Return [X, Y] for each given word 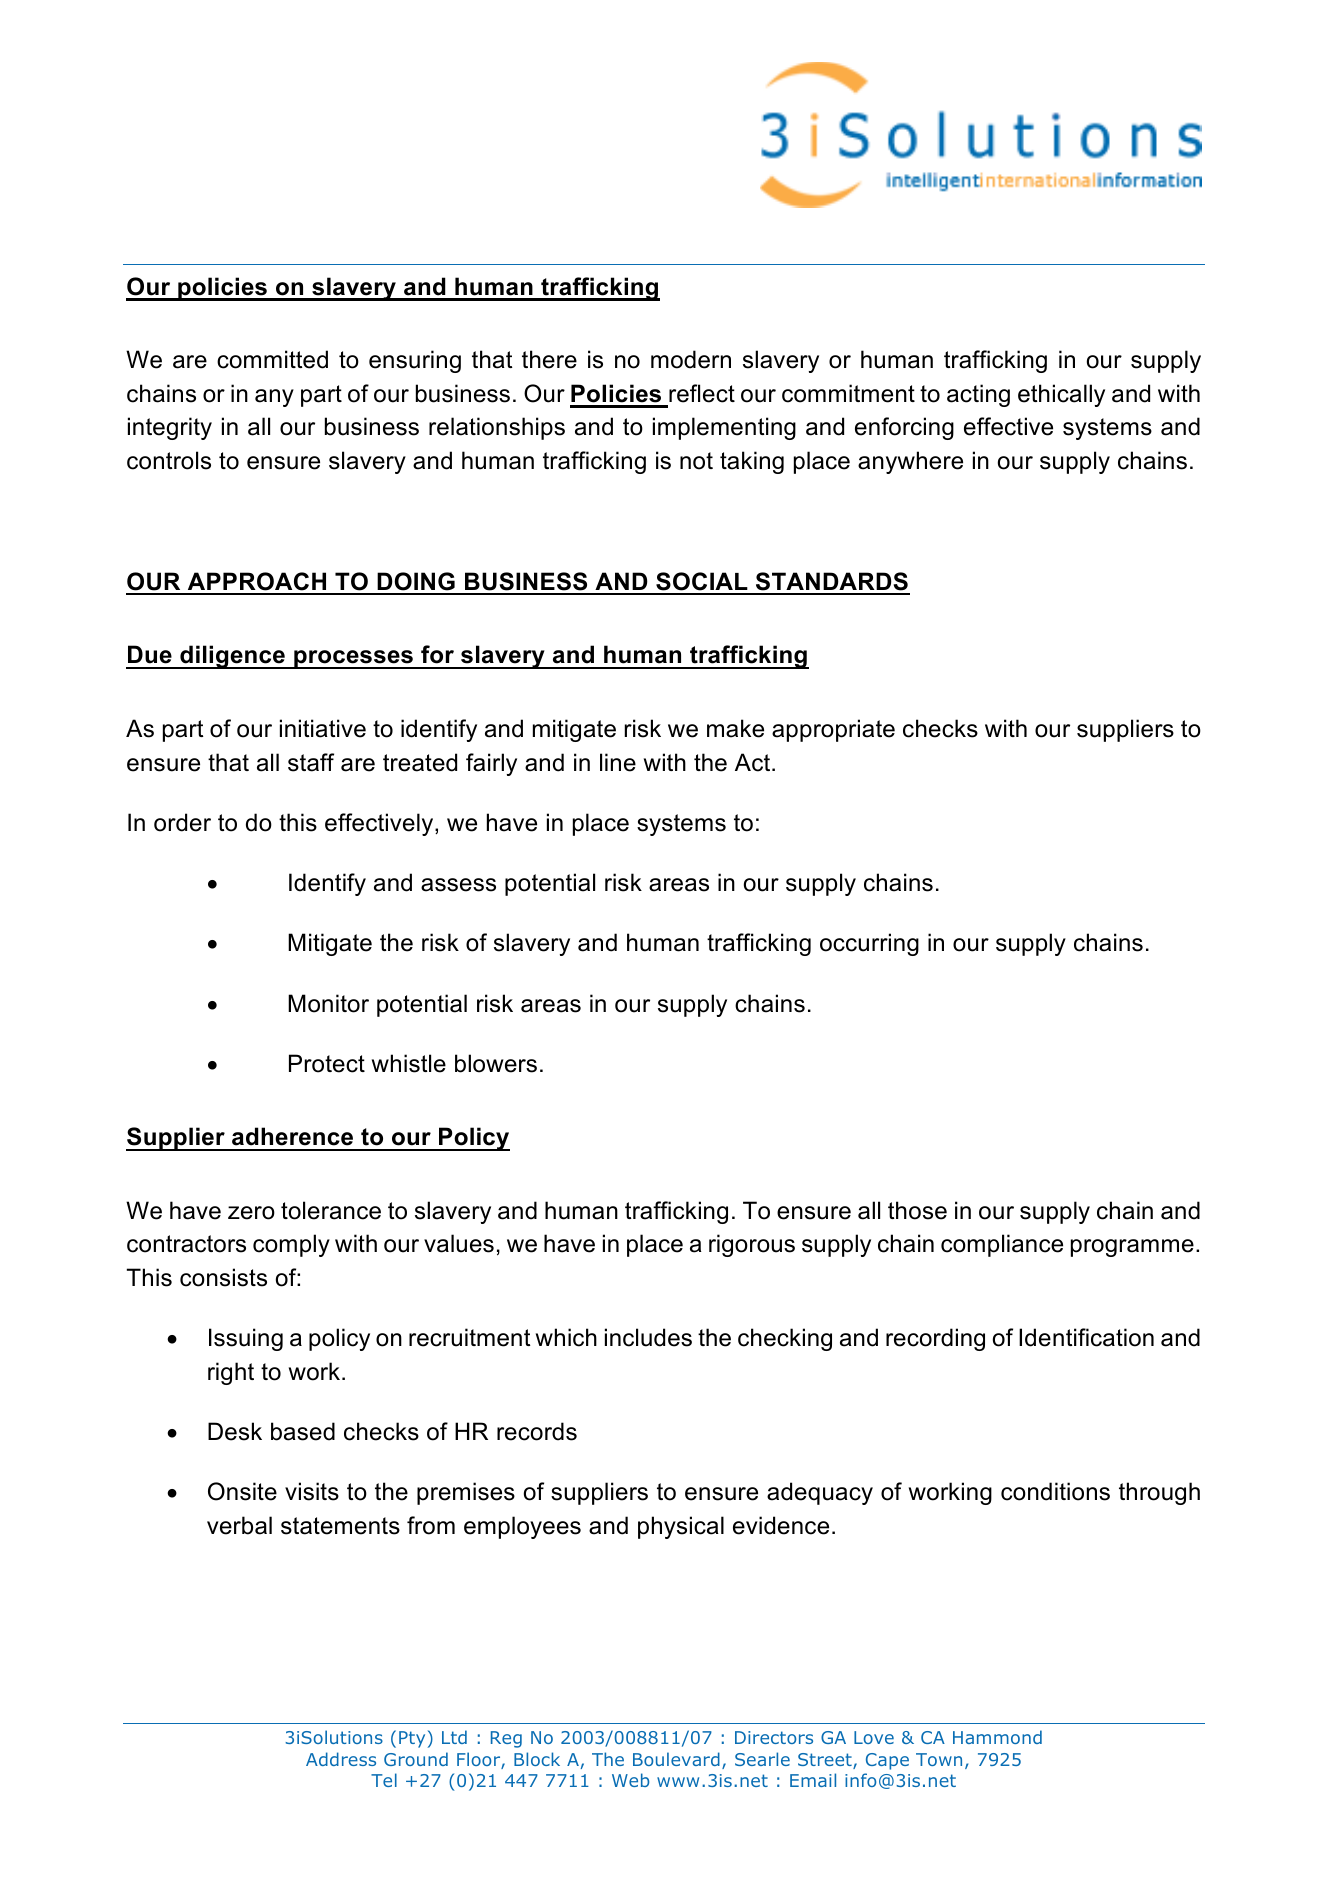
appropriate [833, 730]
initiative [323, 728]
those [917, 1210]
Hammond [997, 1737]
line [618, 762]
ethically [1061, 395]
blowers [496, 1063]
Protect [327, 1063]
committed [272, 359]
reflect [702, 393]
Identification [1086, 1337]
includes [648, 1337]
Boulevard [676, 1759]
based [303, 1431]
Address [341, 1759]
